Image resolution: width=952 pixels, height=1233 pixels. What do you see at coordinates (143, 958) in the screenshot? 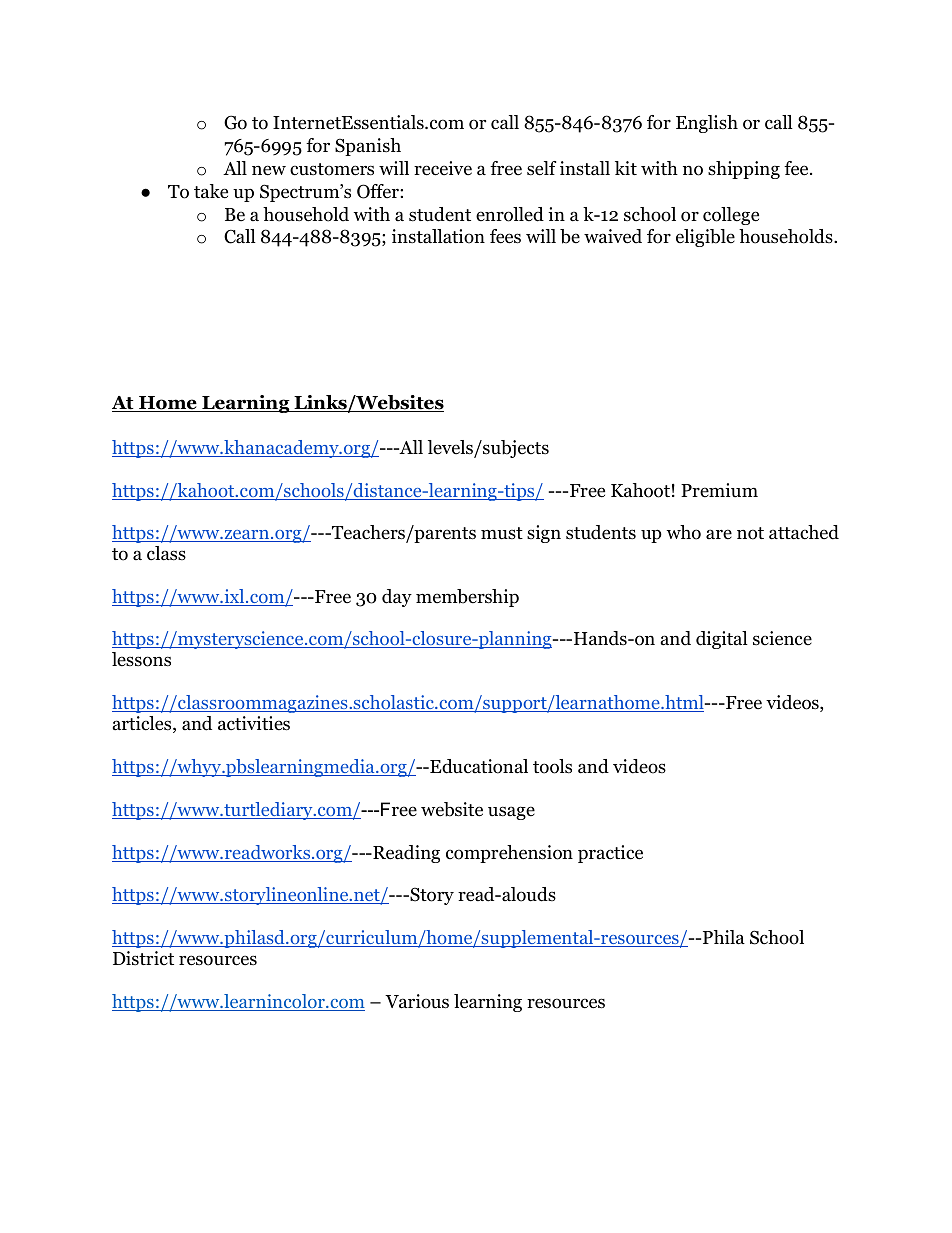
I see `District` at bounding box center [143, 958].
